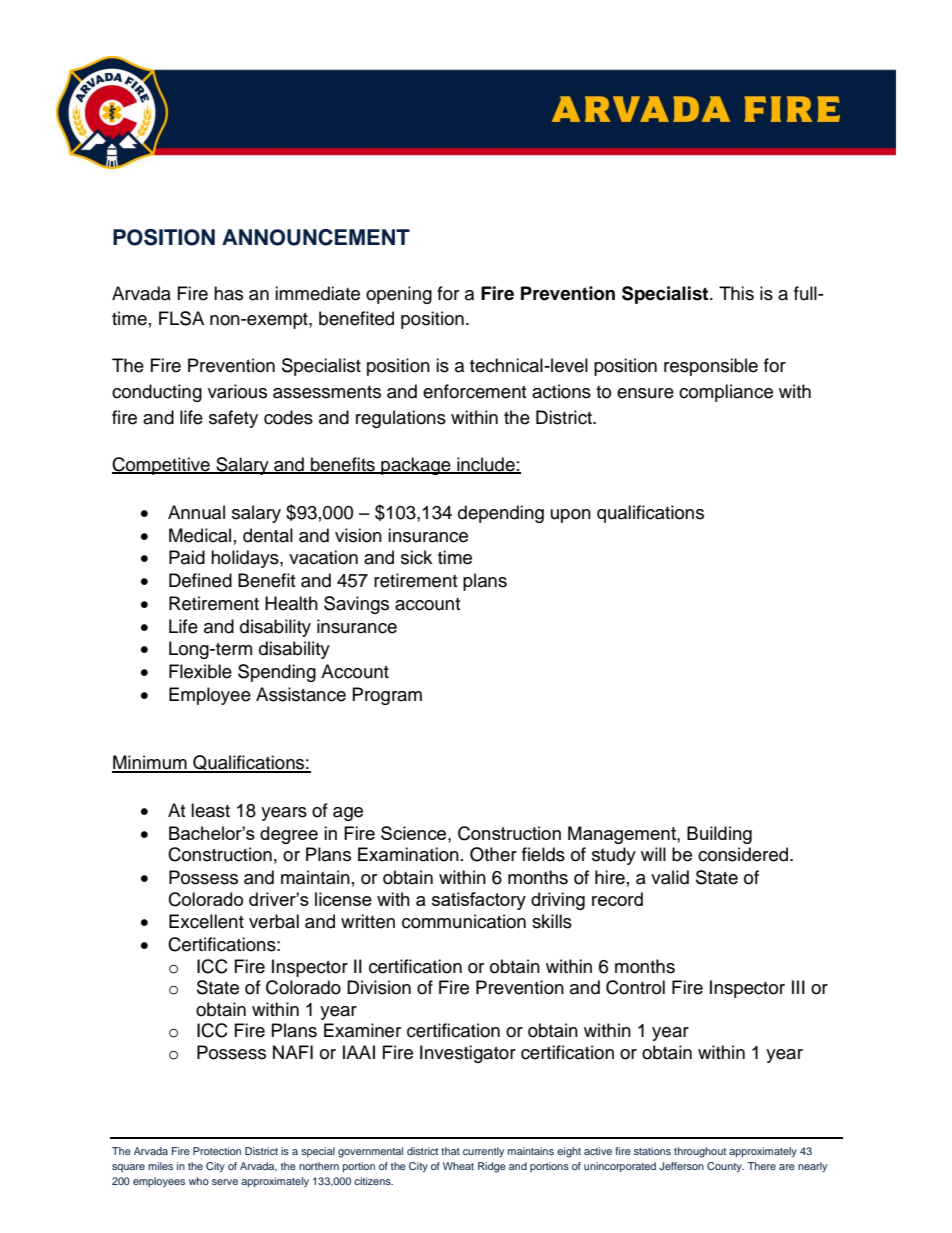 The height and width of the document is (1233, 952). Describe the element at coordinates (399, 295) in the document. I see `opening` at that location.
